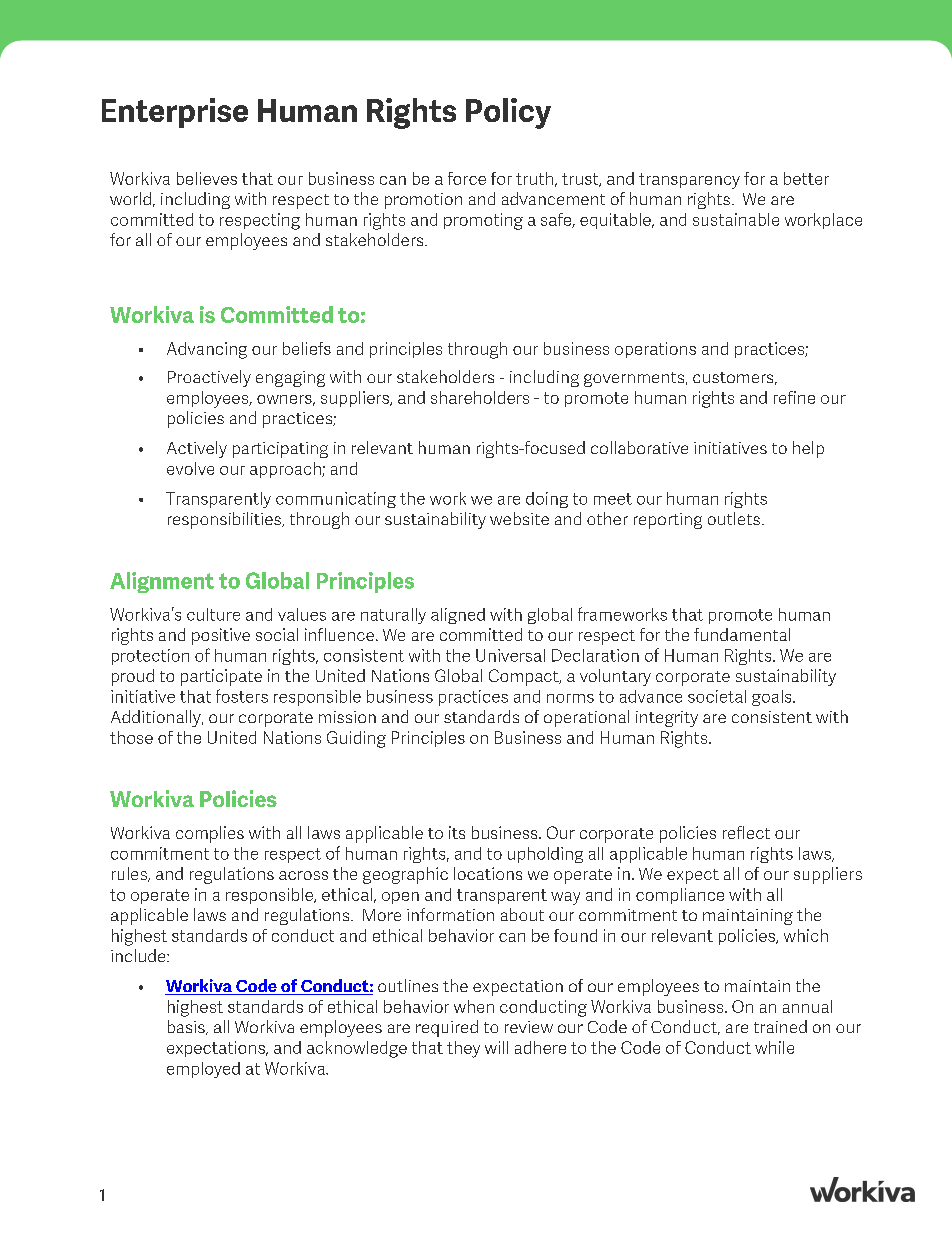  What do you see at coordinates (463, 1049) in the page?
I see `they` at bounding box center [463, 1049].
